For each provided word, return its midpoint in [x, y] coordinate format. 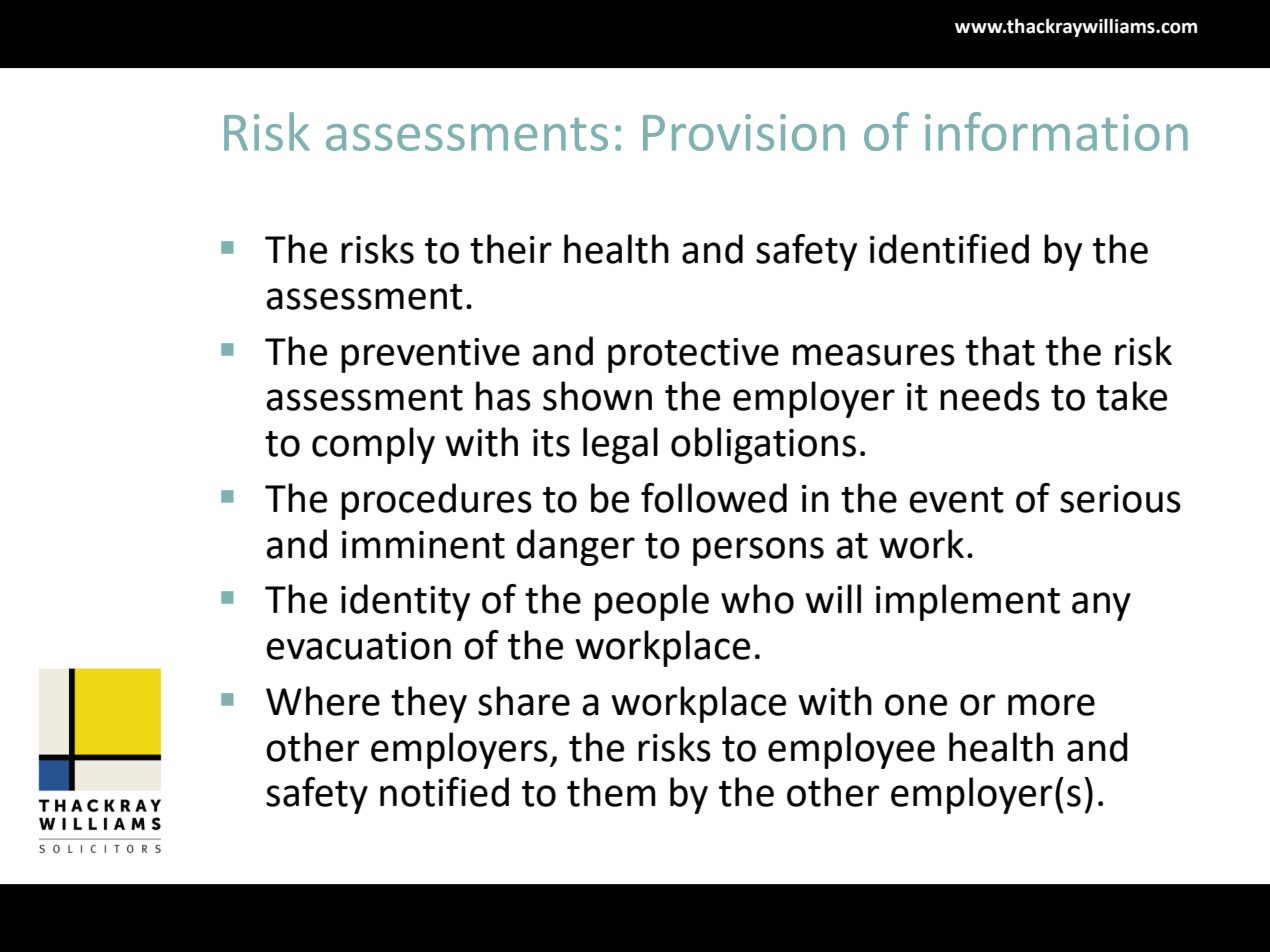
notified [444, 792]
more [1051, 705]
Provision [744, 132]
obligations [763, 445]
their [511, 249]
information [1056, 131]
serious [1120, 499]
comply [373, 445]
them [611, 792]
